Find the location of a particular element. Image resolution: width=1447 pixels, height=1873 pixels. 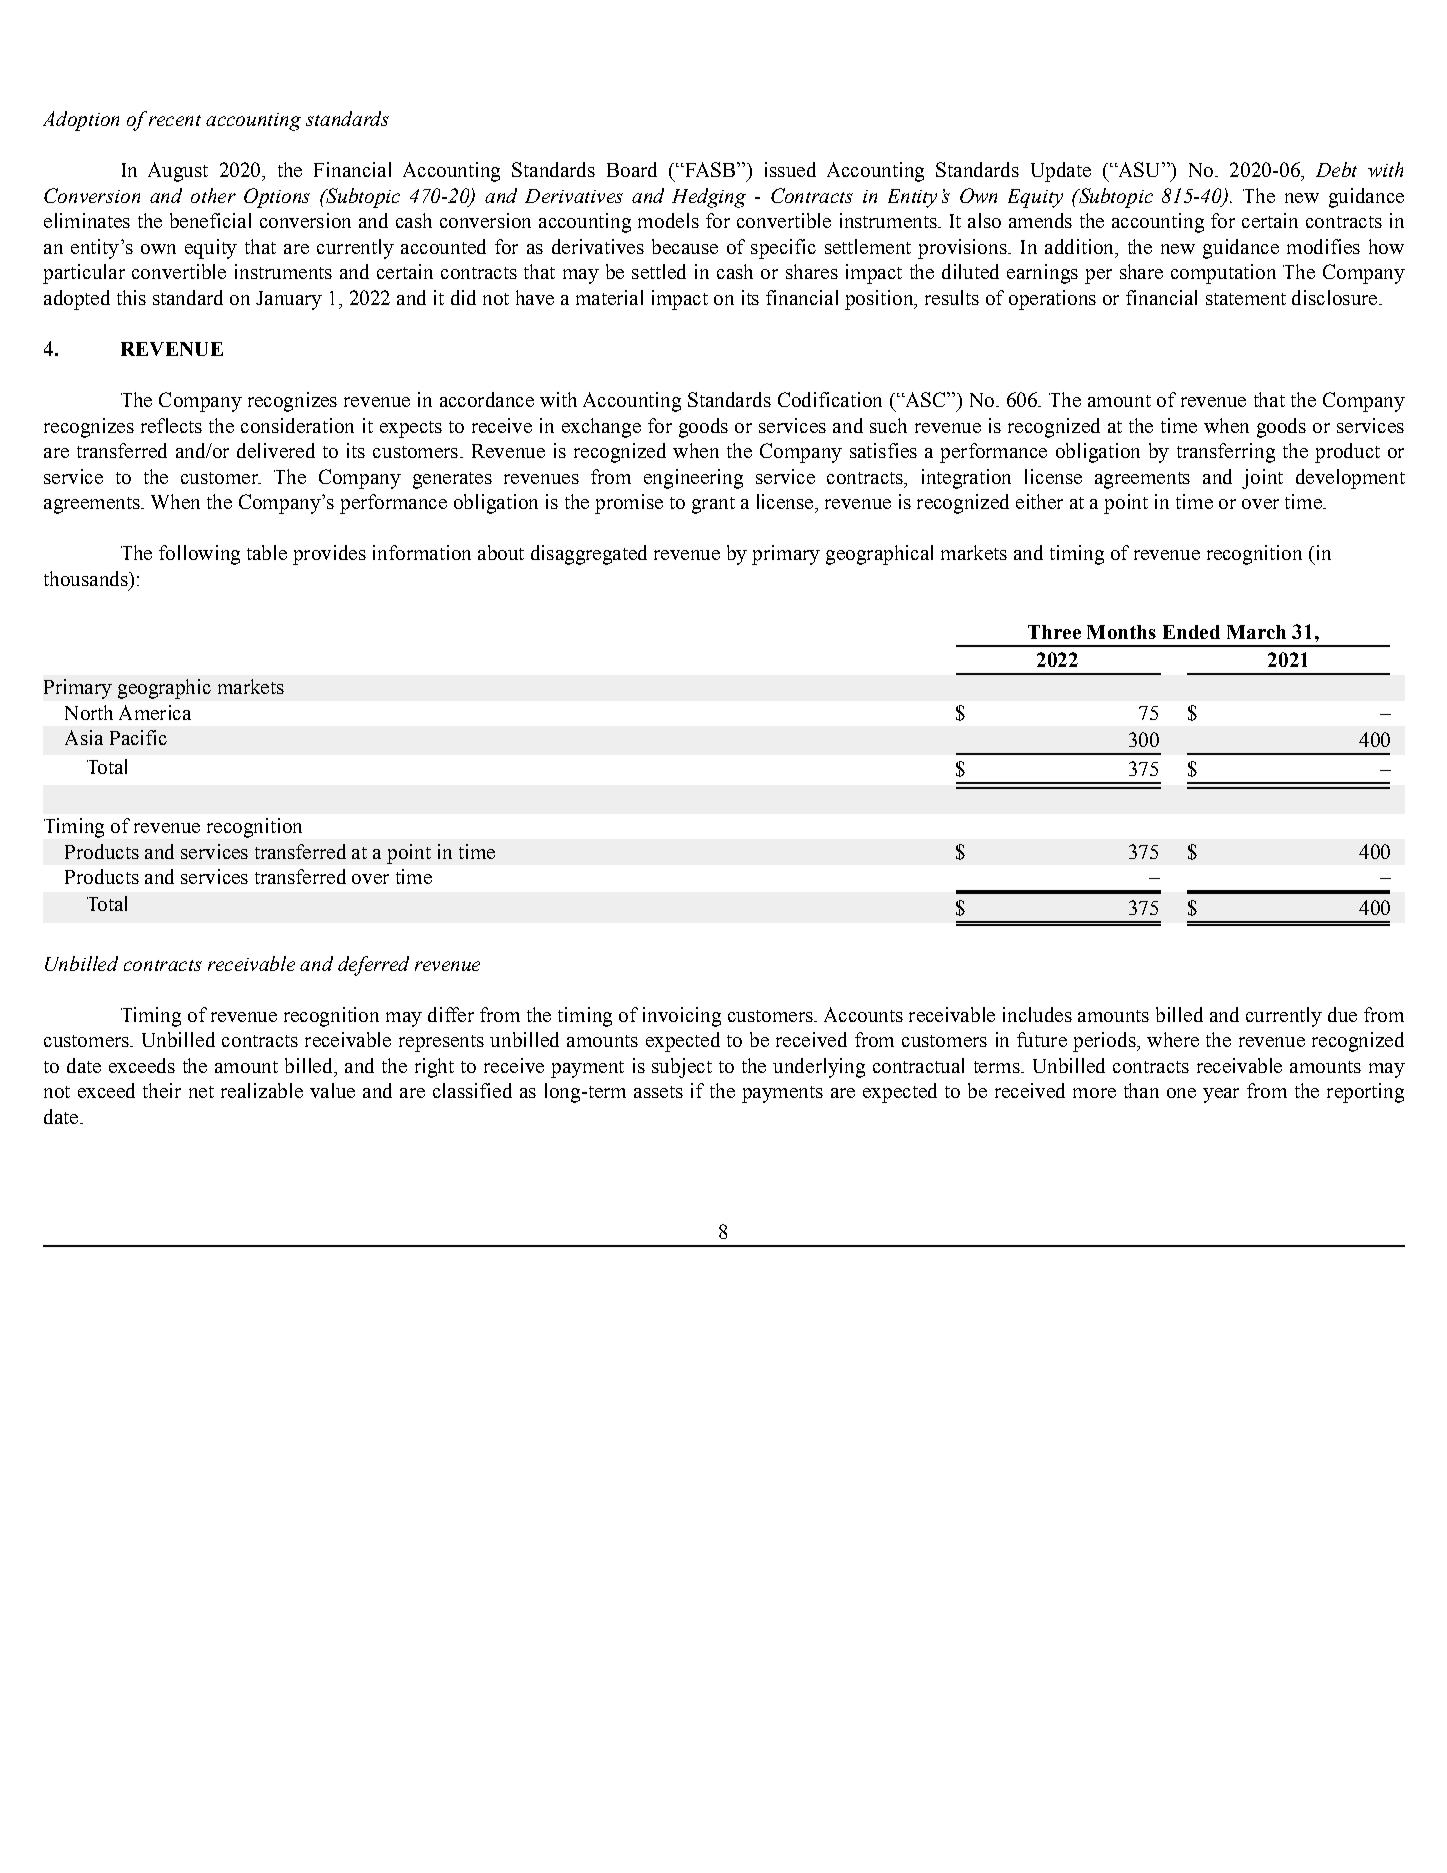

August is located at coordinates (178, 172).
